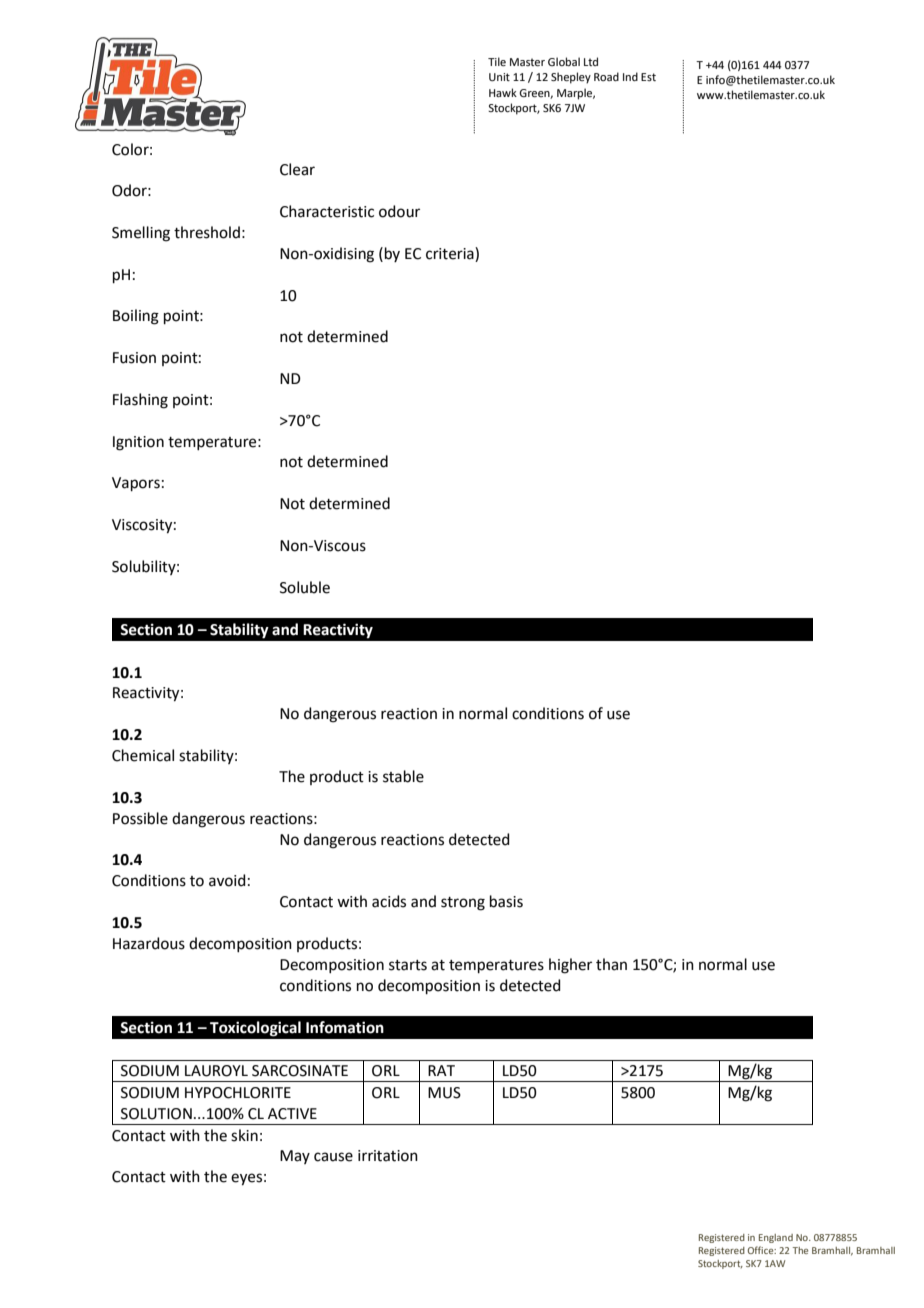 The height and width of the document is (1308, 924). Describe the element at coordinates (297, 169) in the document. I see `Clear` at that location.
